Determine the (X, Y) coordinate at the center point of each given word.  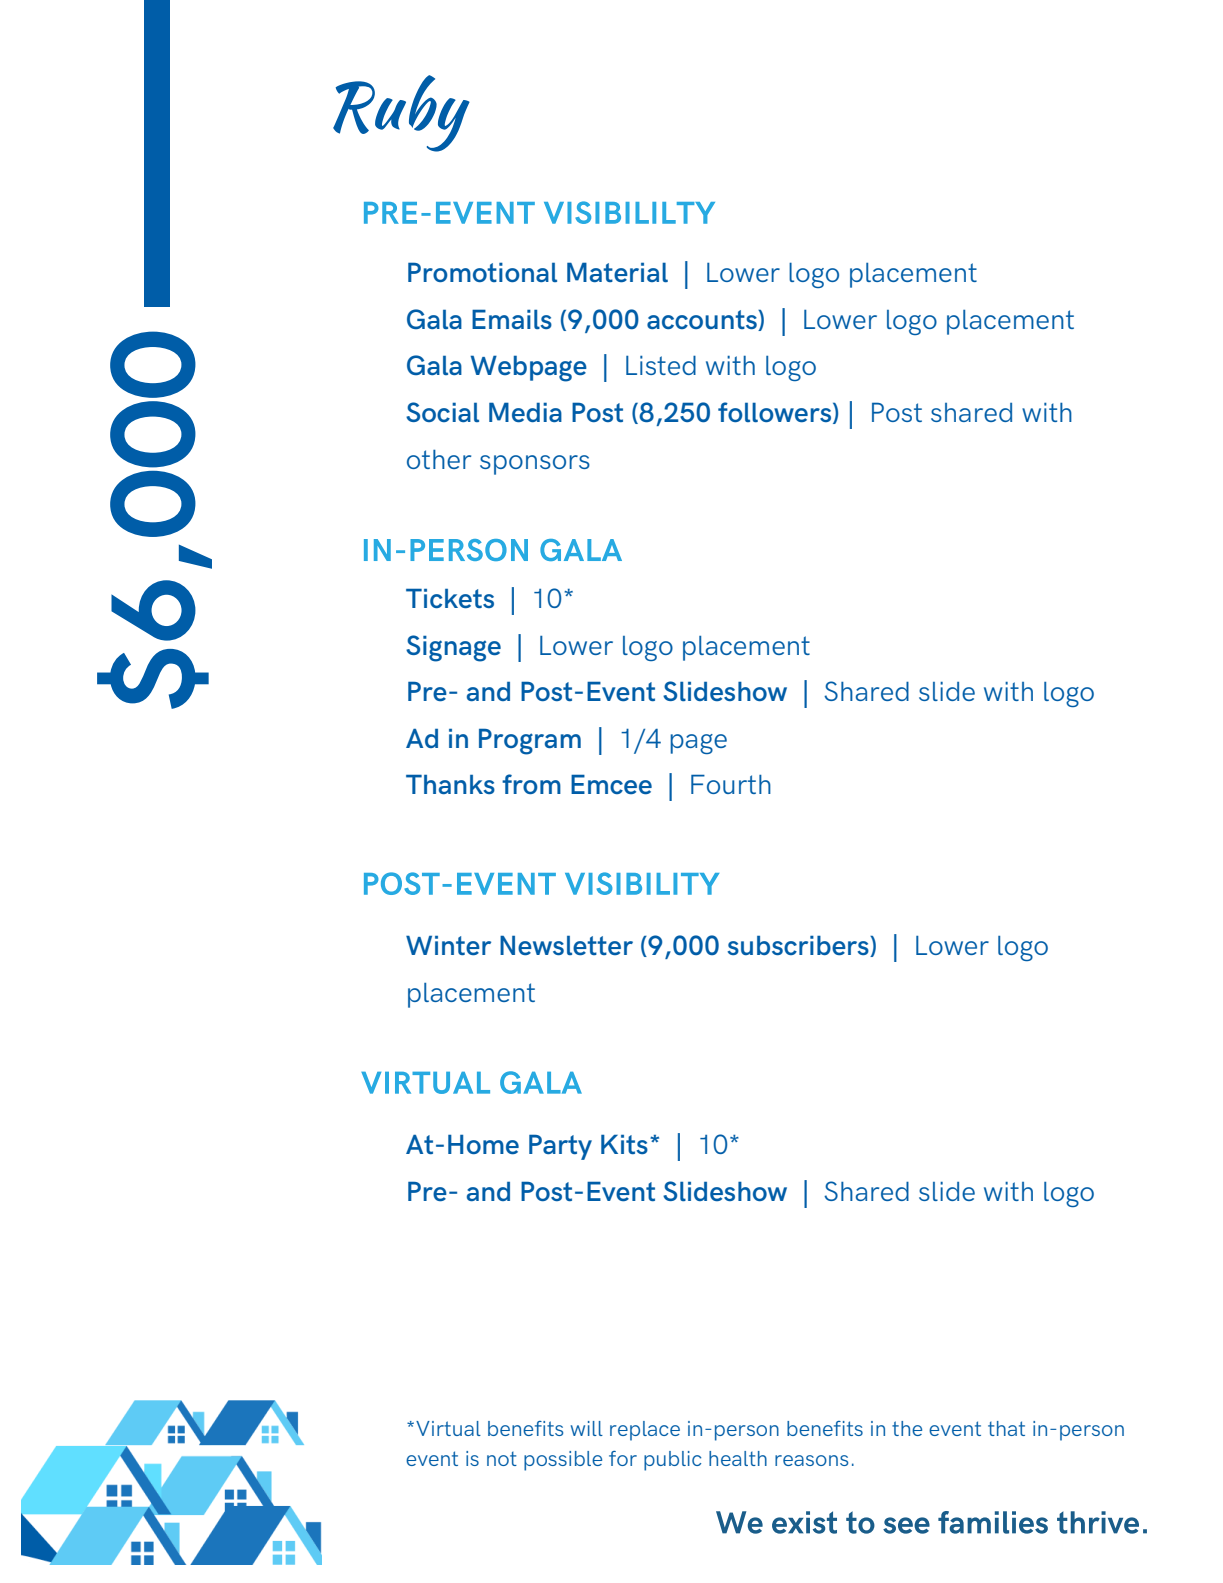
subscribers (799, 946)
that (1006, 1428)
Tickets (450, 598)
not (502, 1459)
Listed (661, 365)
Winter (448, 945)
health (738, 1458)
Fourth (731, 784)
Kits (624, 1144)
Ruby (401, 113)
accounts (703, 320)
